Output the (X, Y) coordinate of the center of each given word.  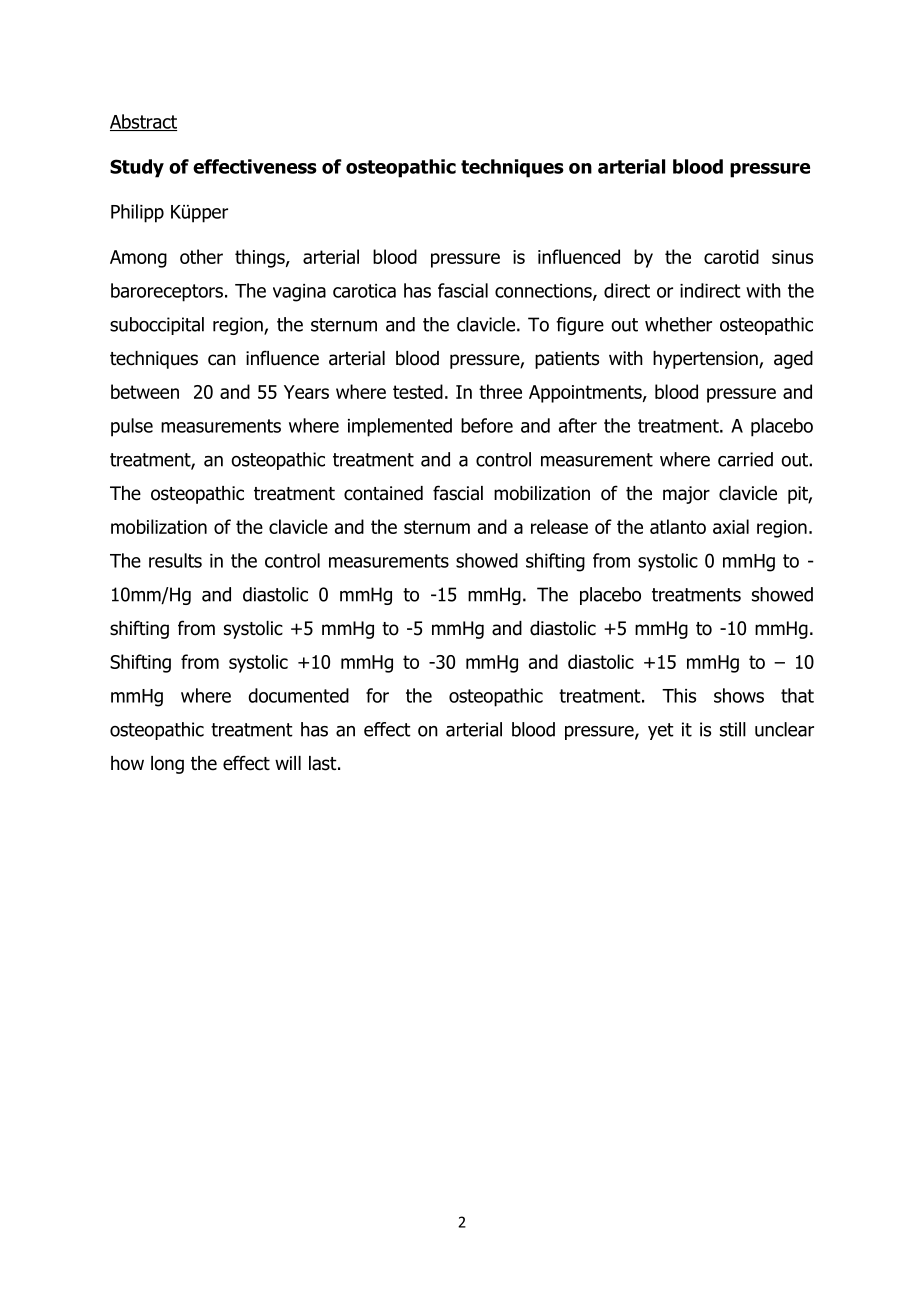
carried (745, 459)
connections (544, 292)
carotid (731, 256)
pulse (132, 427)
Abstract (143, 122)
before (487, 425)
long (167, 765)
